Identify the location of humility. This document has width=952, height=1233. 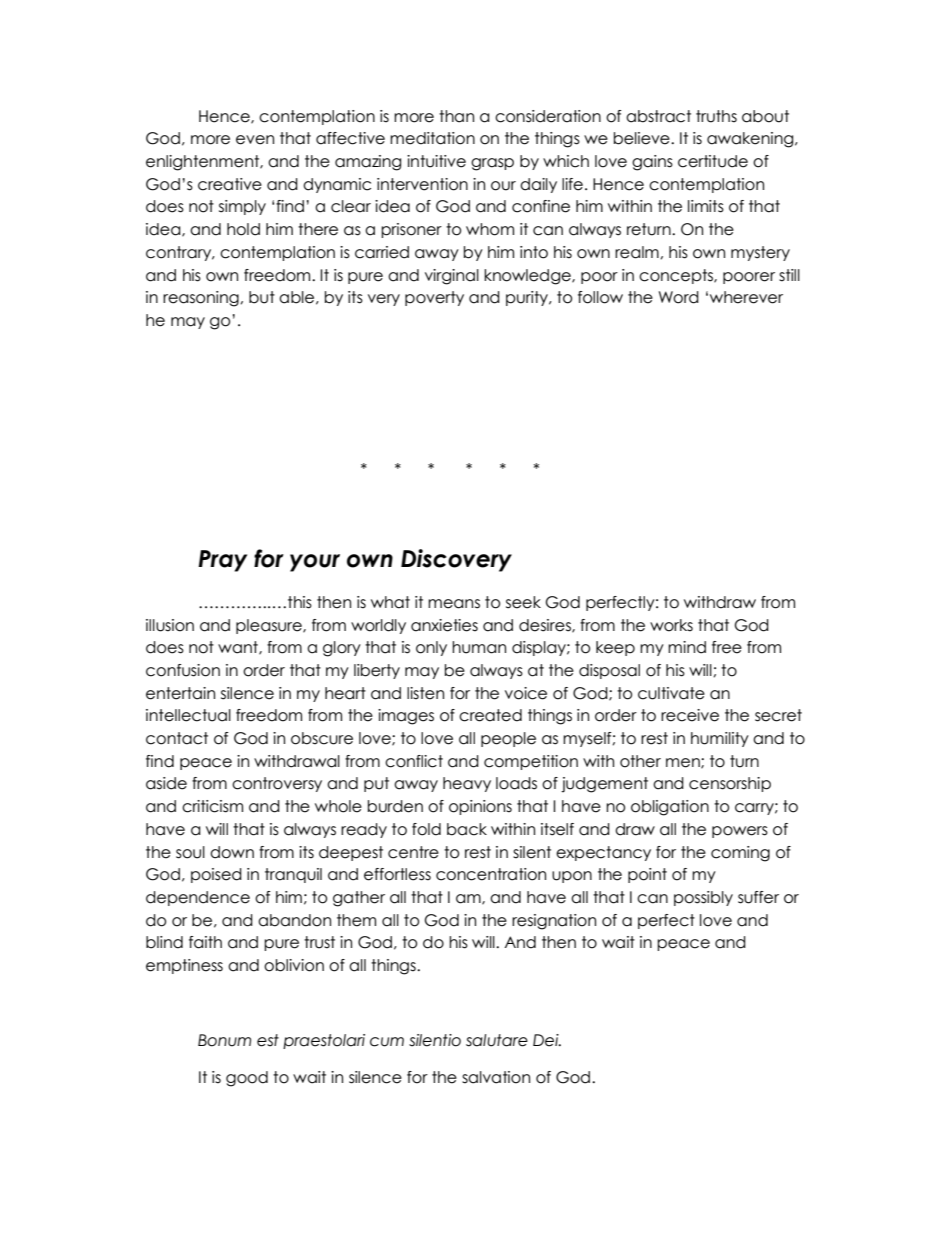
(720, 739).
